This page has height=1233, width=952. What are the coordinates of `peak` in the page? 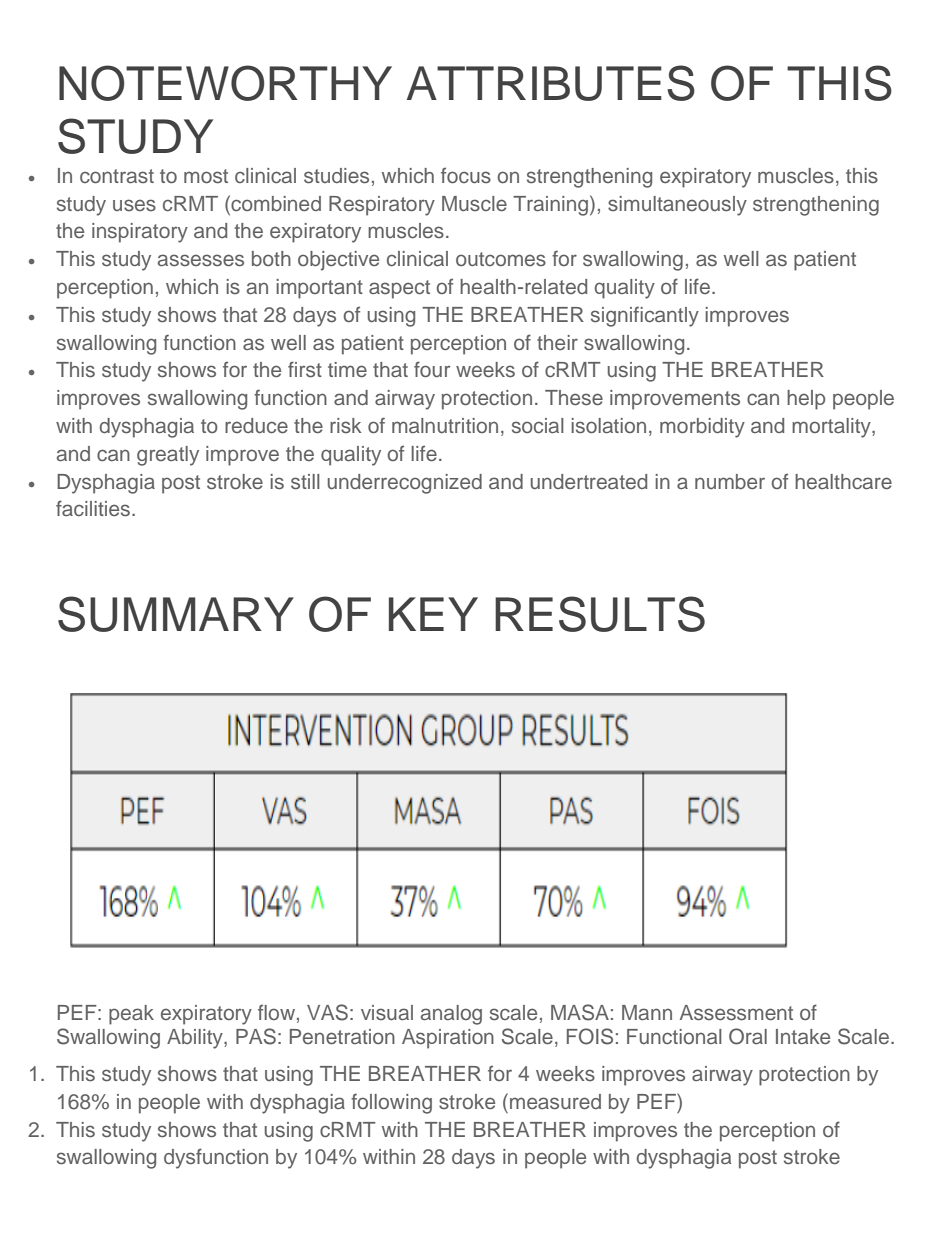 It's located at (131, 1015).
